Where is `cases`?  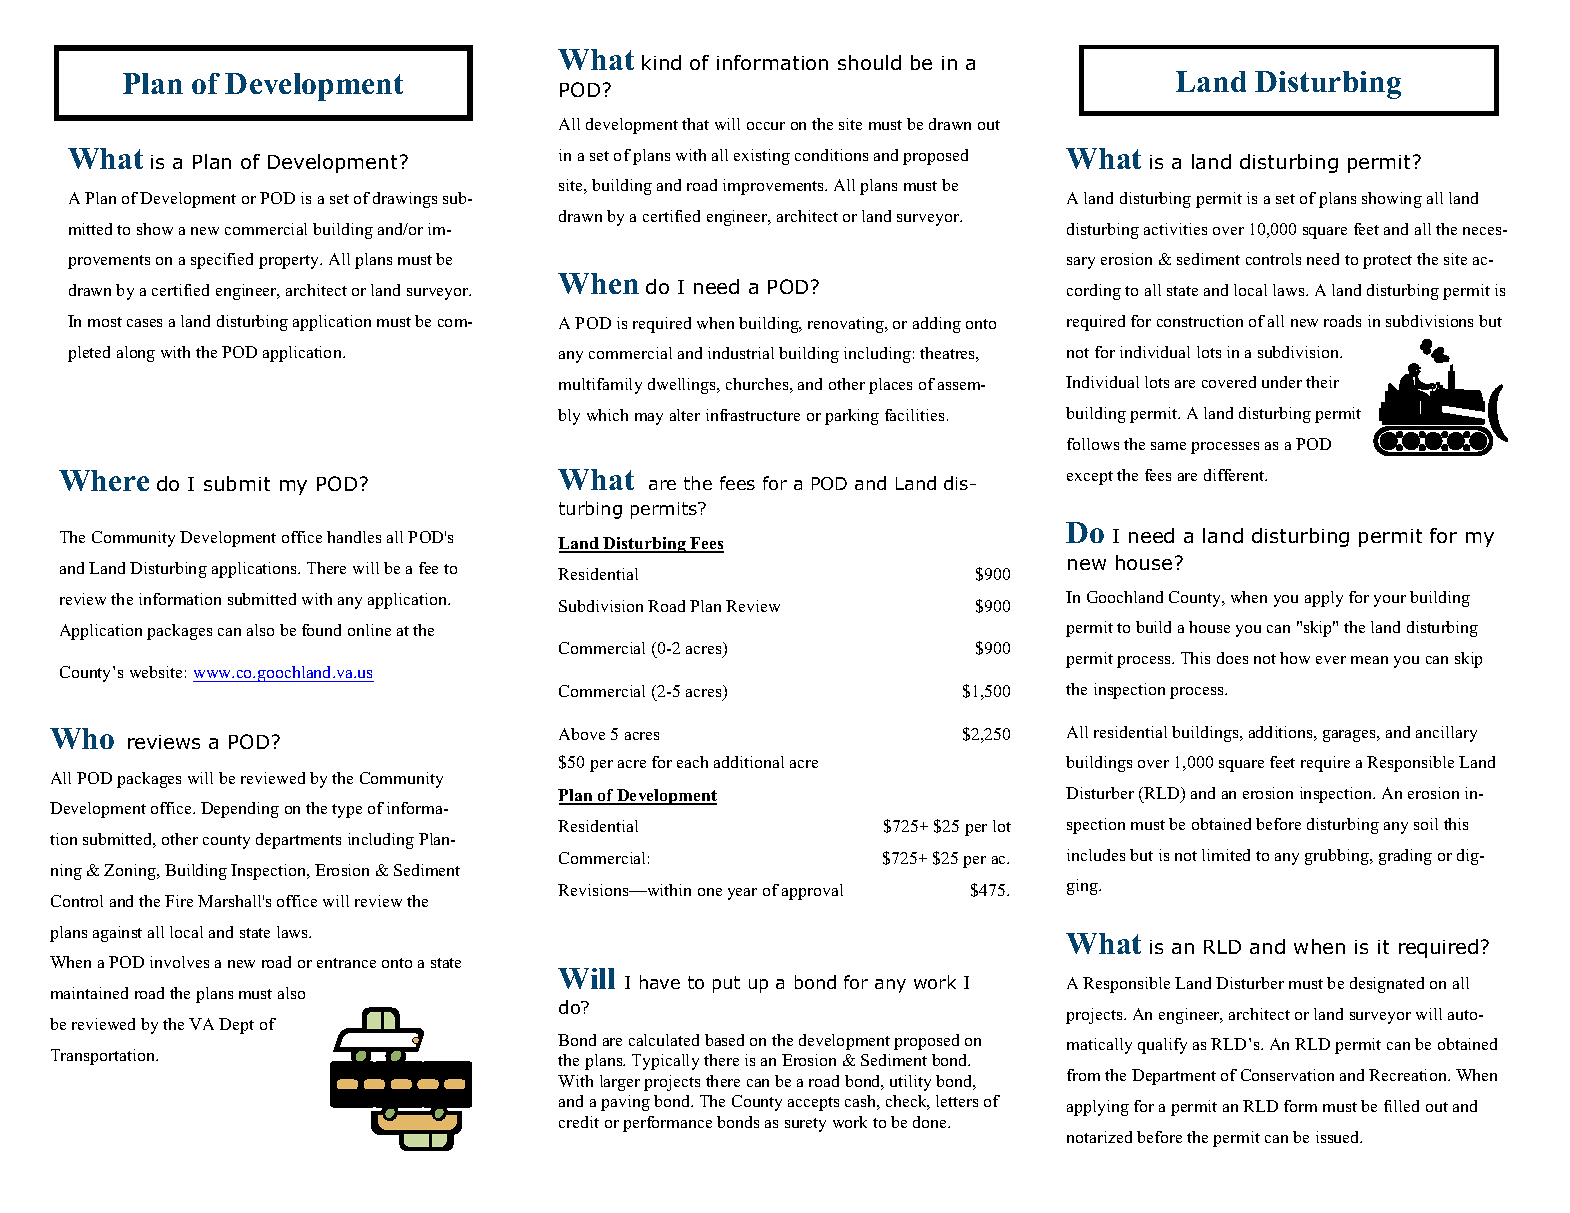 cases is located at coordinates (144, 323).
